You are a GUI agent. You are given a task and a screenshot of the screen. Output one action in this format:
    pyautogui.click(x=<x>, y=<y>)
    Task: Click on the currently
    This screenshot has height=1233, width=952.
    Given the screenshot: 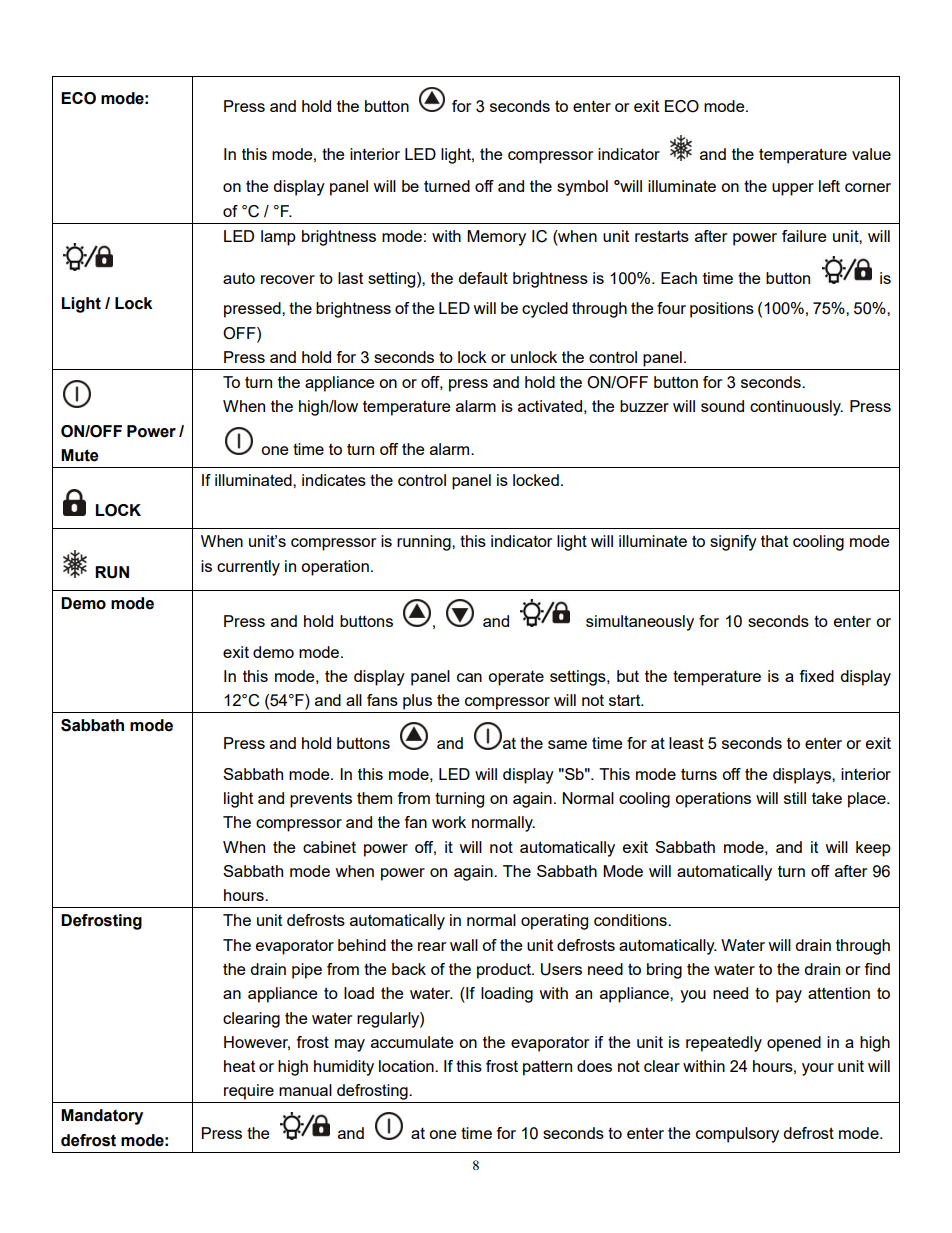 What is the action you would take?
    pyautogui.click(x=248, y=568)
